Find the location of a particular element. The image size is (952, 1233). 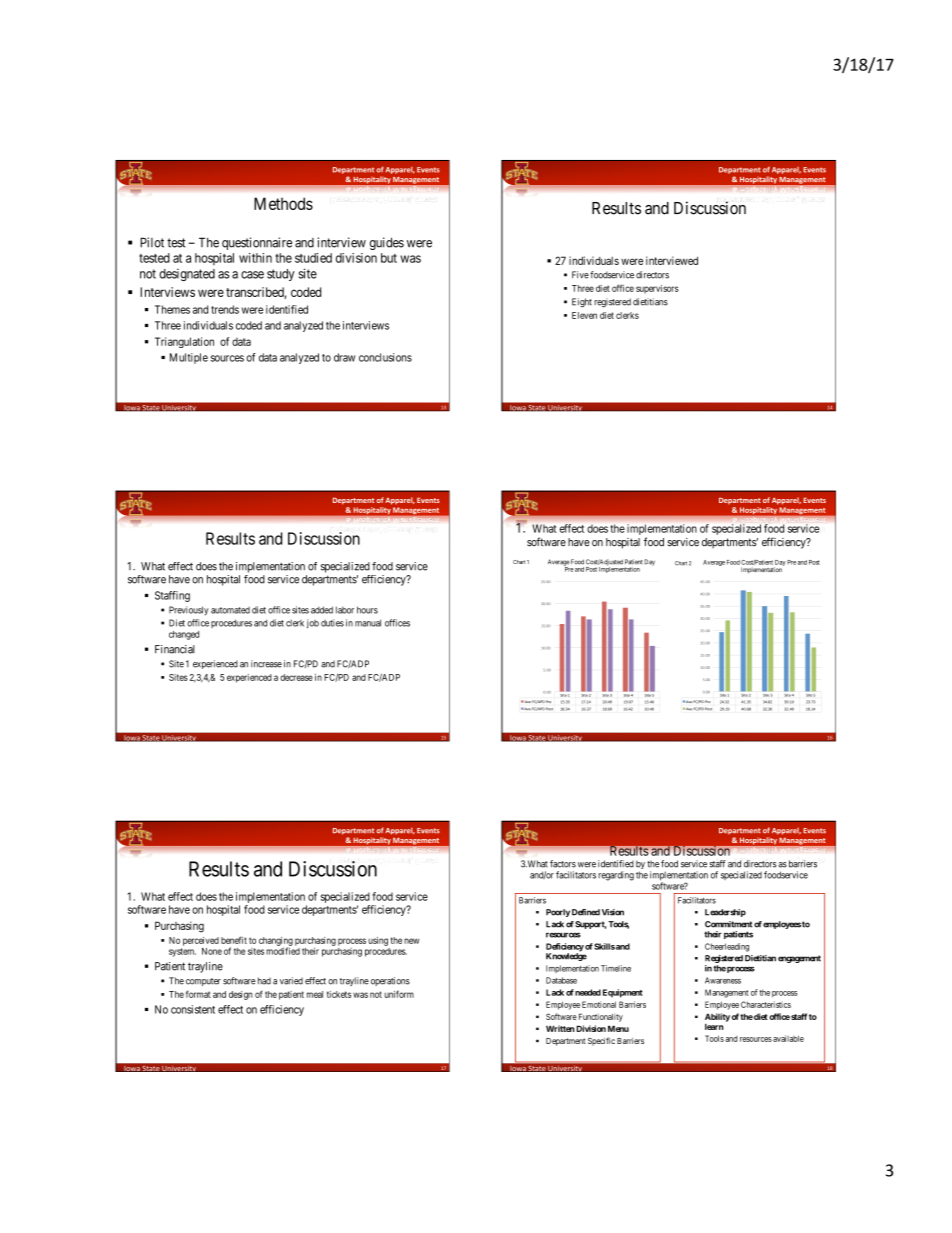

questionnaire is located at coordinates (257, 243).
